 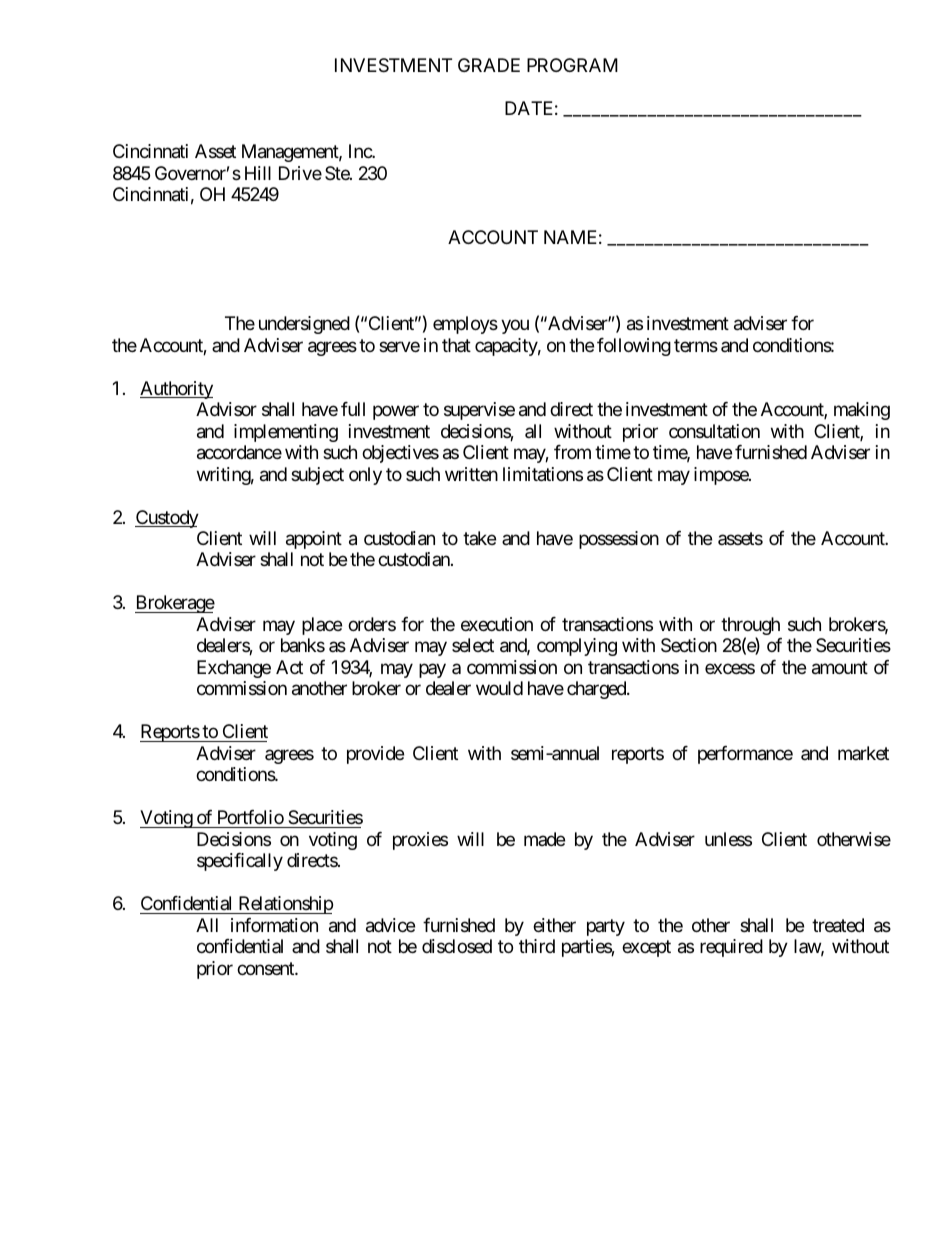 I want to click on take, so click(x=479, y=538).
